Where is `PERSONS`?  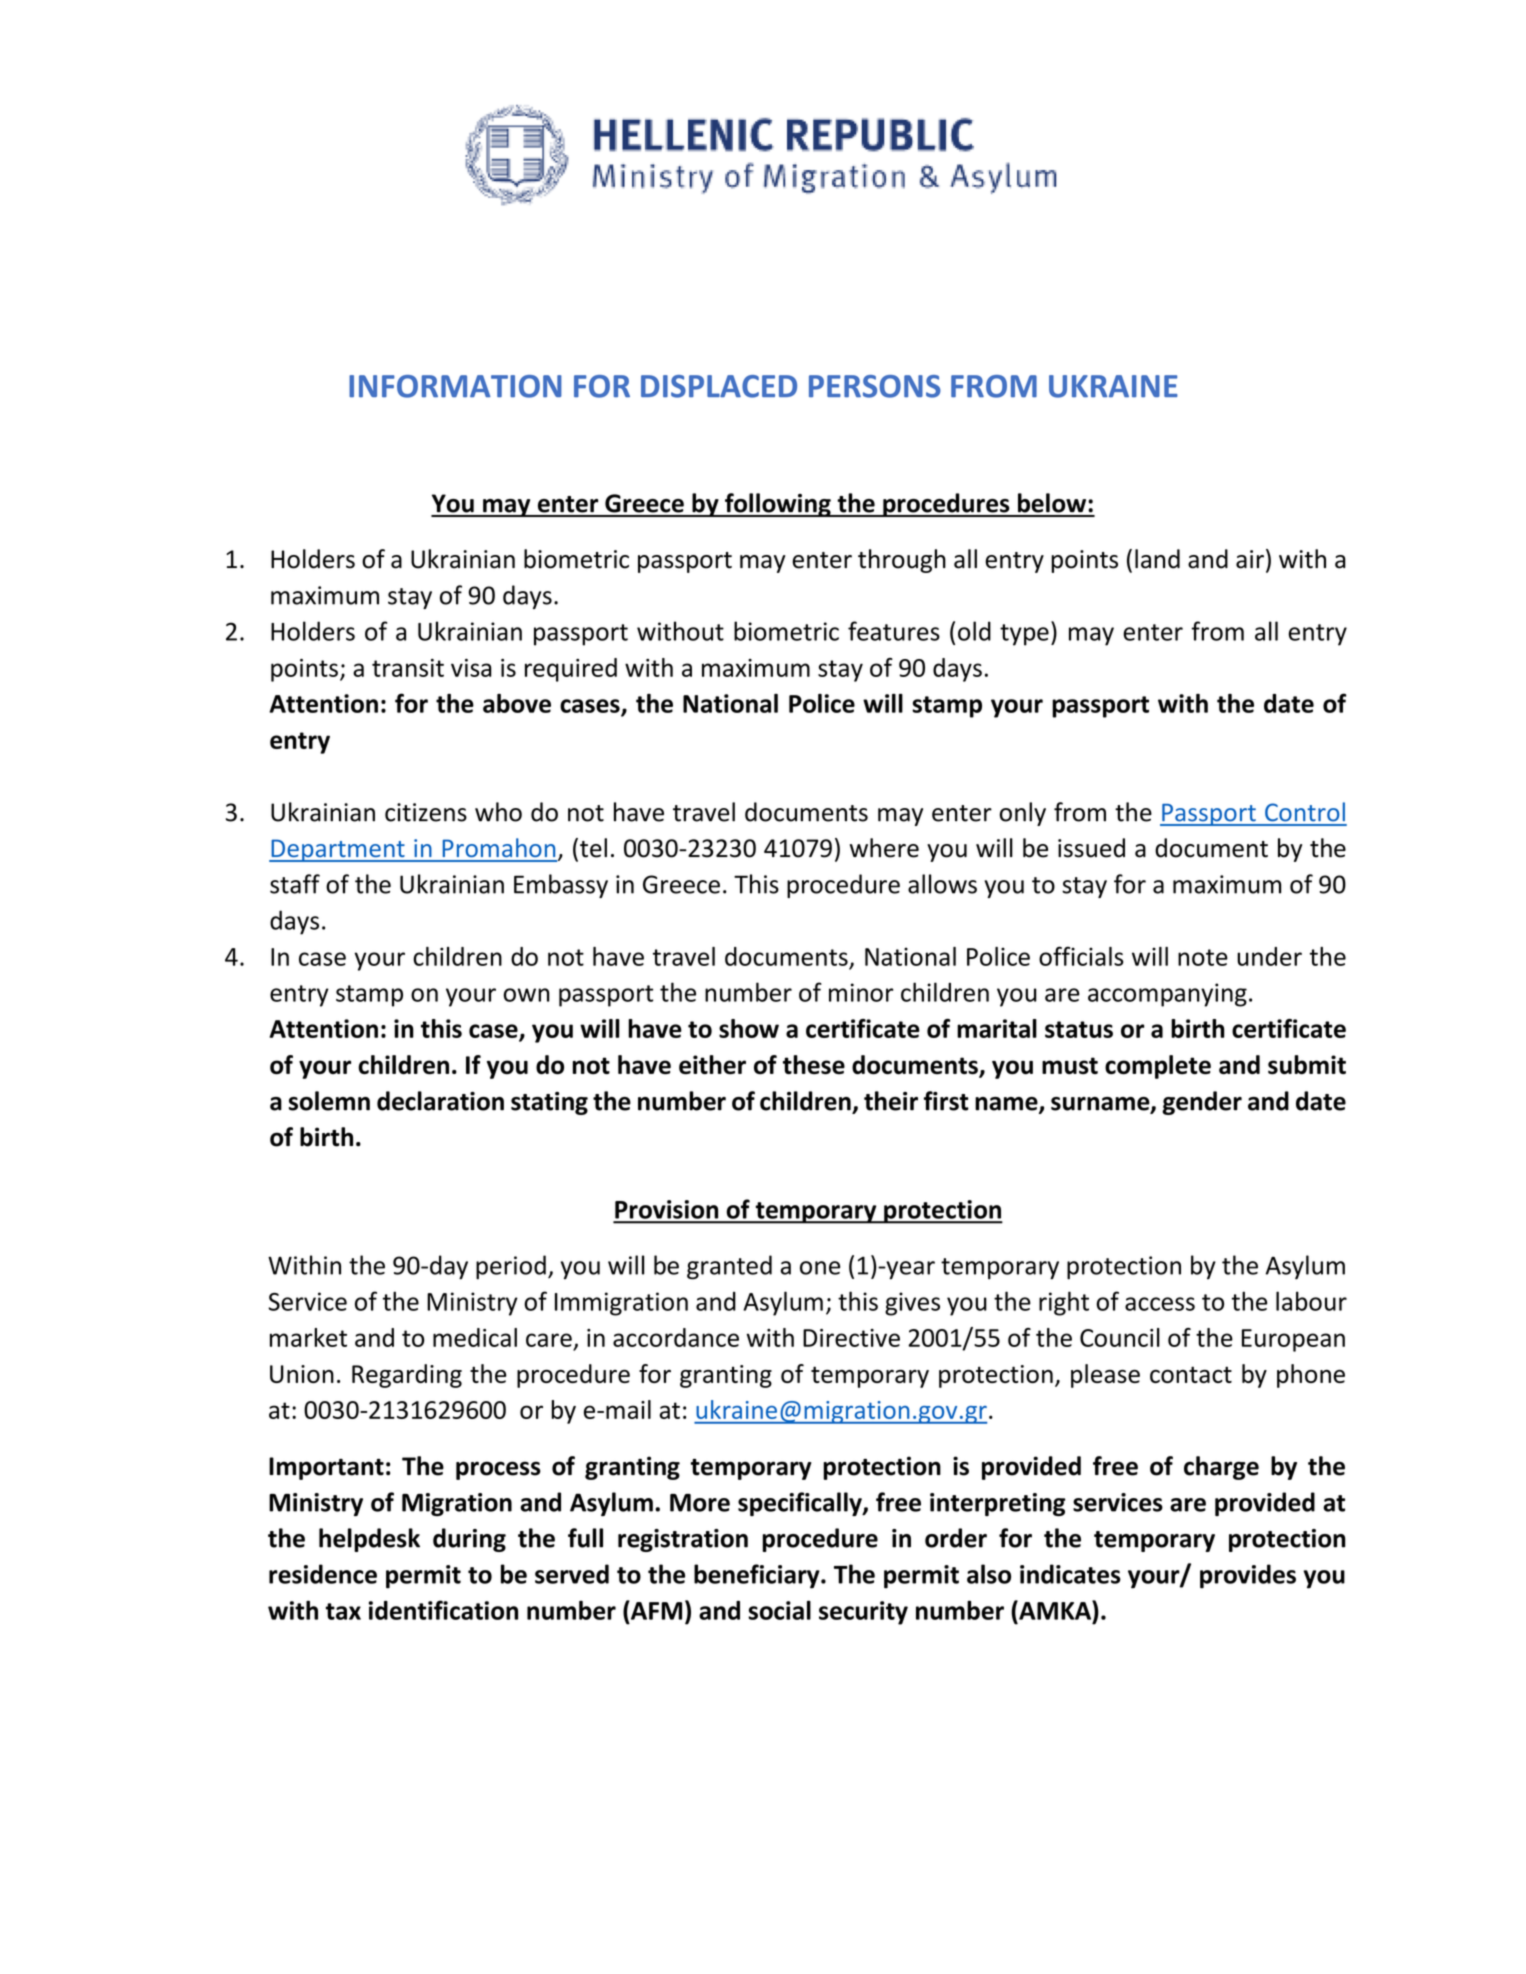
PERSONS is located at coordinates (875, 386).
